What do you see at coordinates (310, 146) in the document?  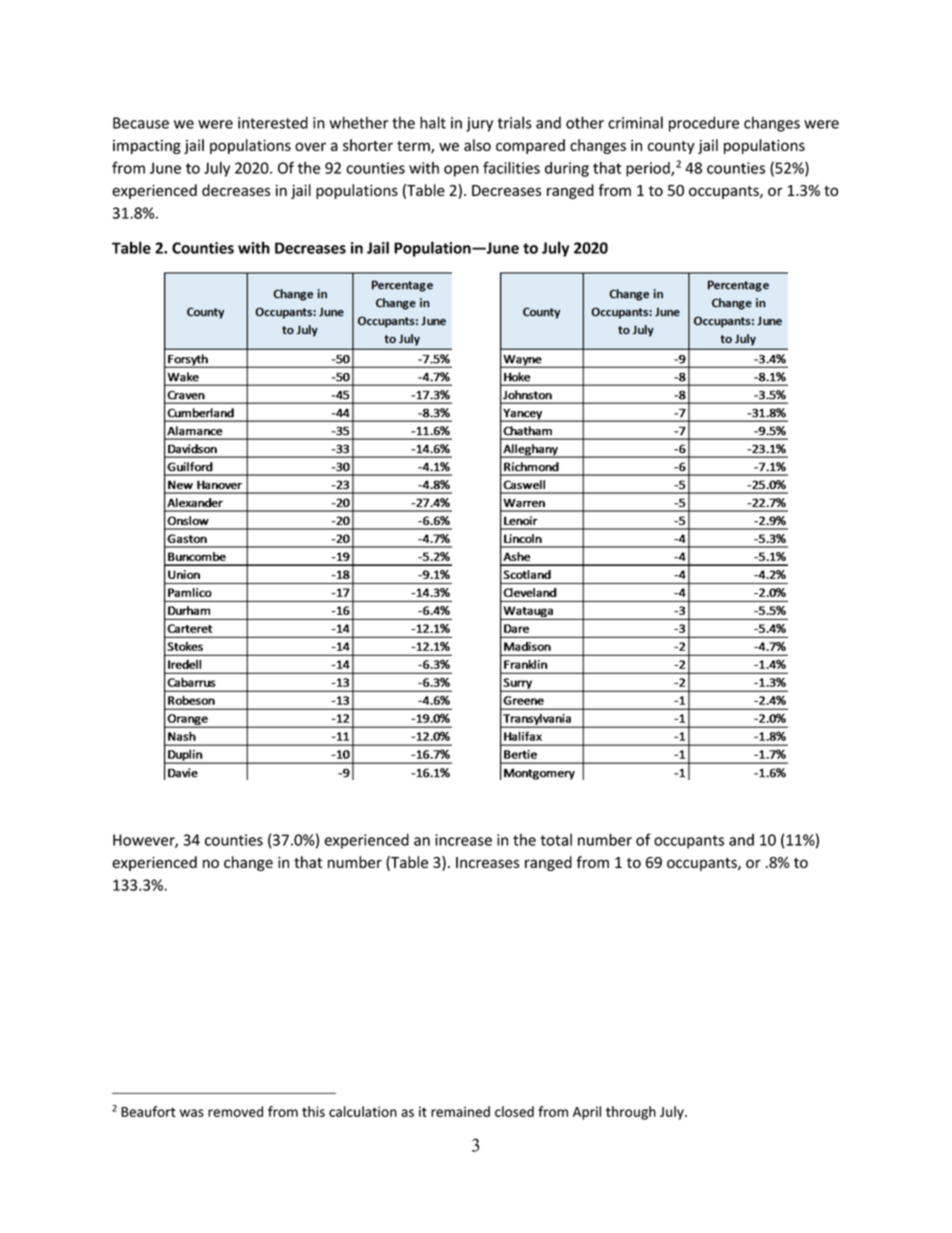 I see `over` at bounding box center [310, 146].
